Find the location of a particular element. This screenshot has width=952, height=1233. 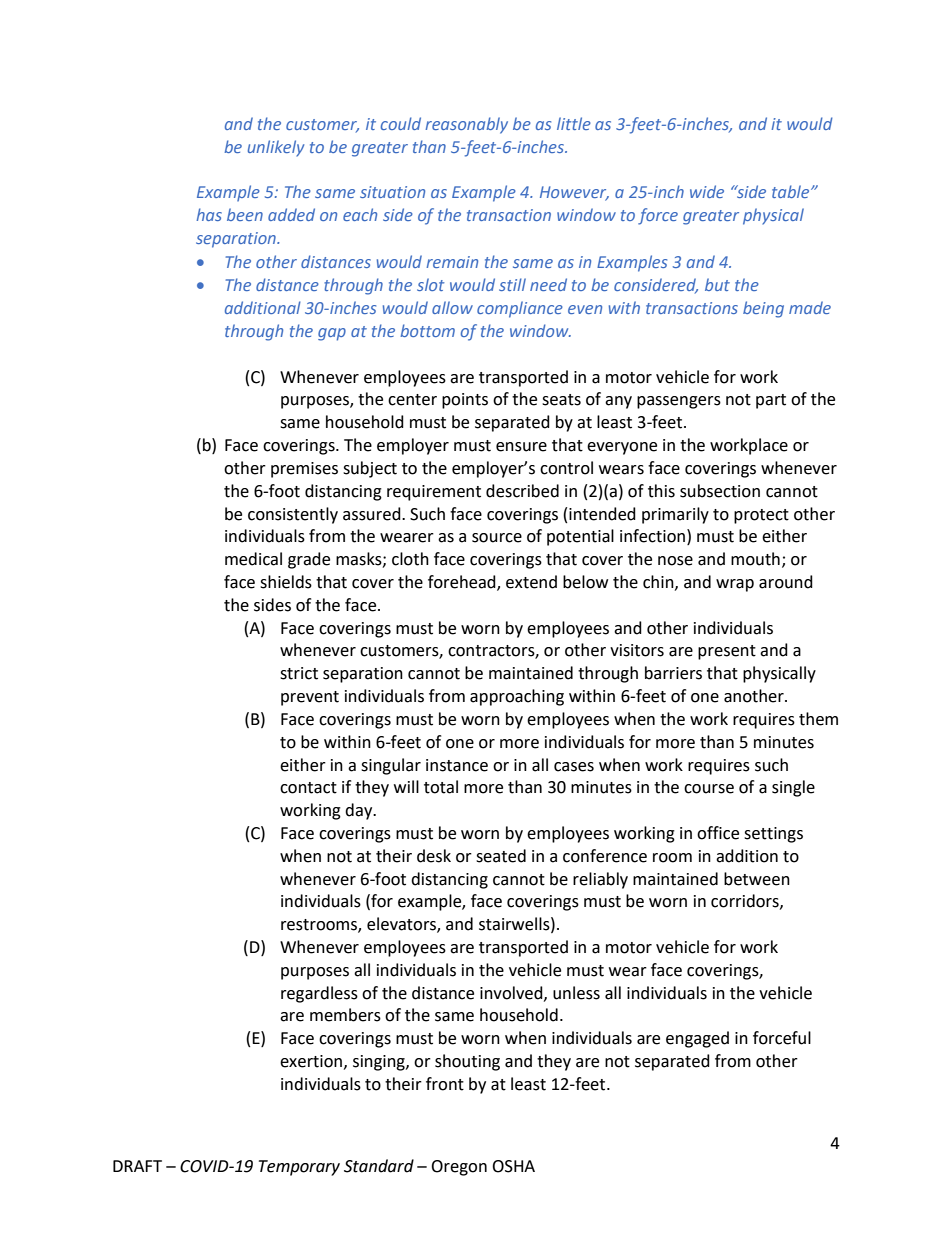

reasonably is located at coordinates (466, 125).
